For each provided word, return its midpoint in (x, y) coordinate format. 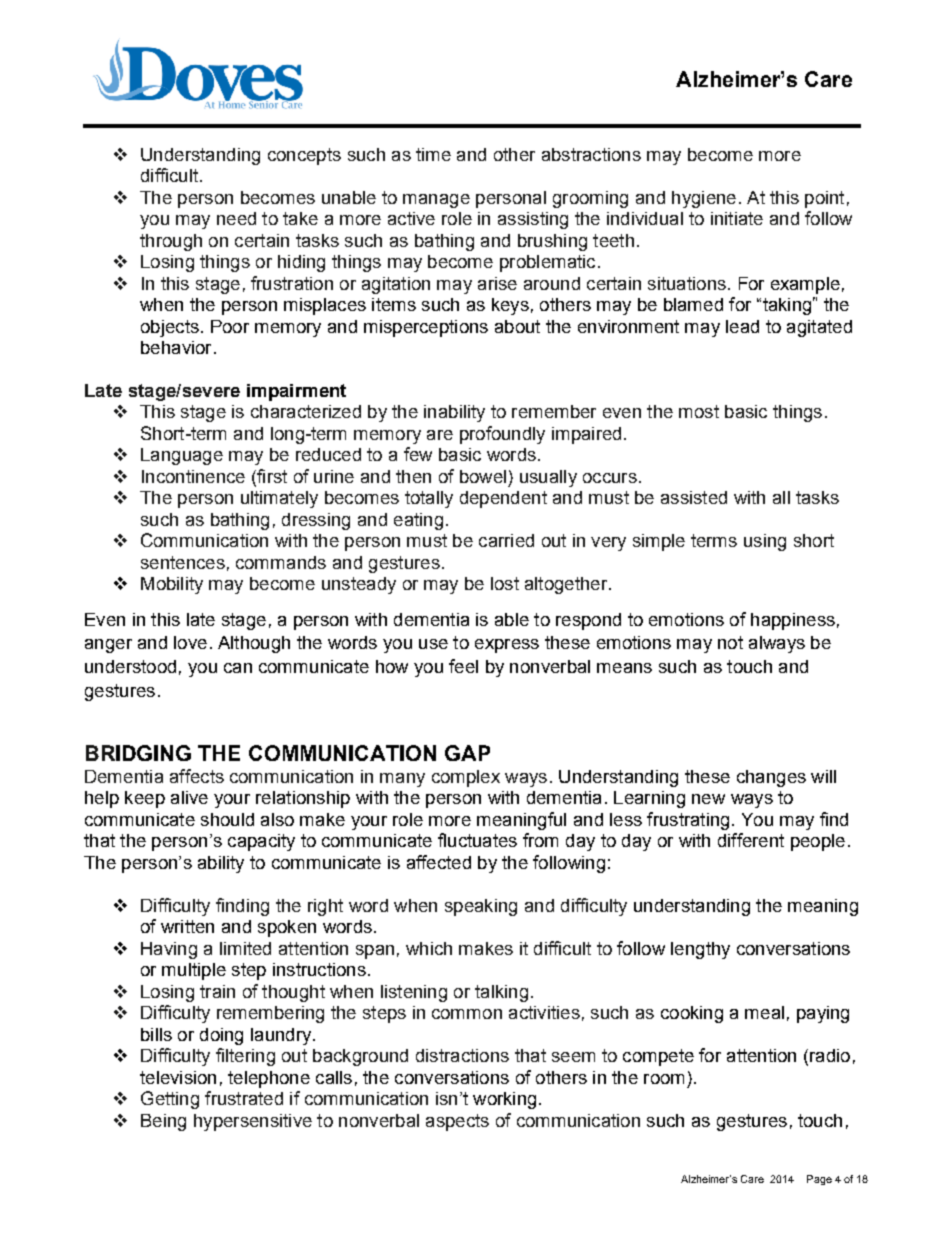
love (190, 642)
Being (163, 1122)
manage (436, 201)
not (730, 642)
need (236, 218)
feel (463, 666)
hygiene (704, 199)
